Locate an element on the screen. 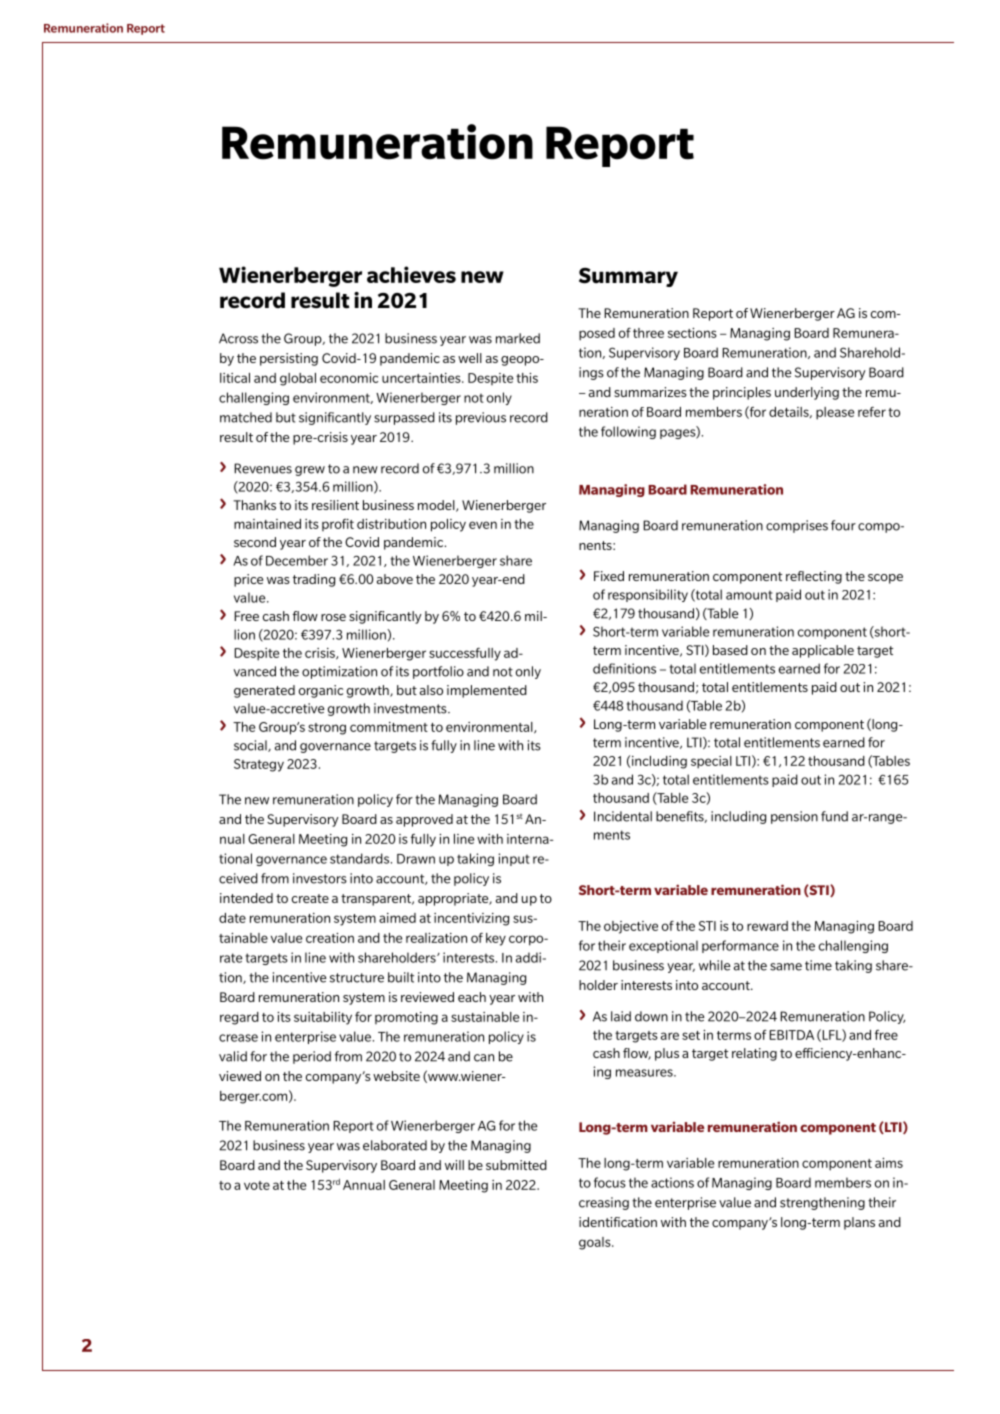  laid is located at coordinates (621, 1016).
